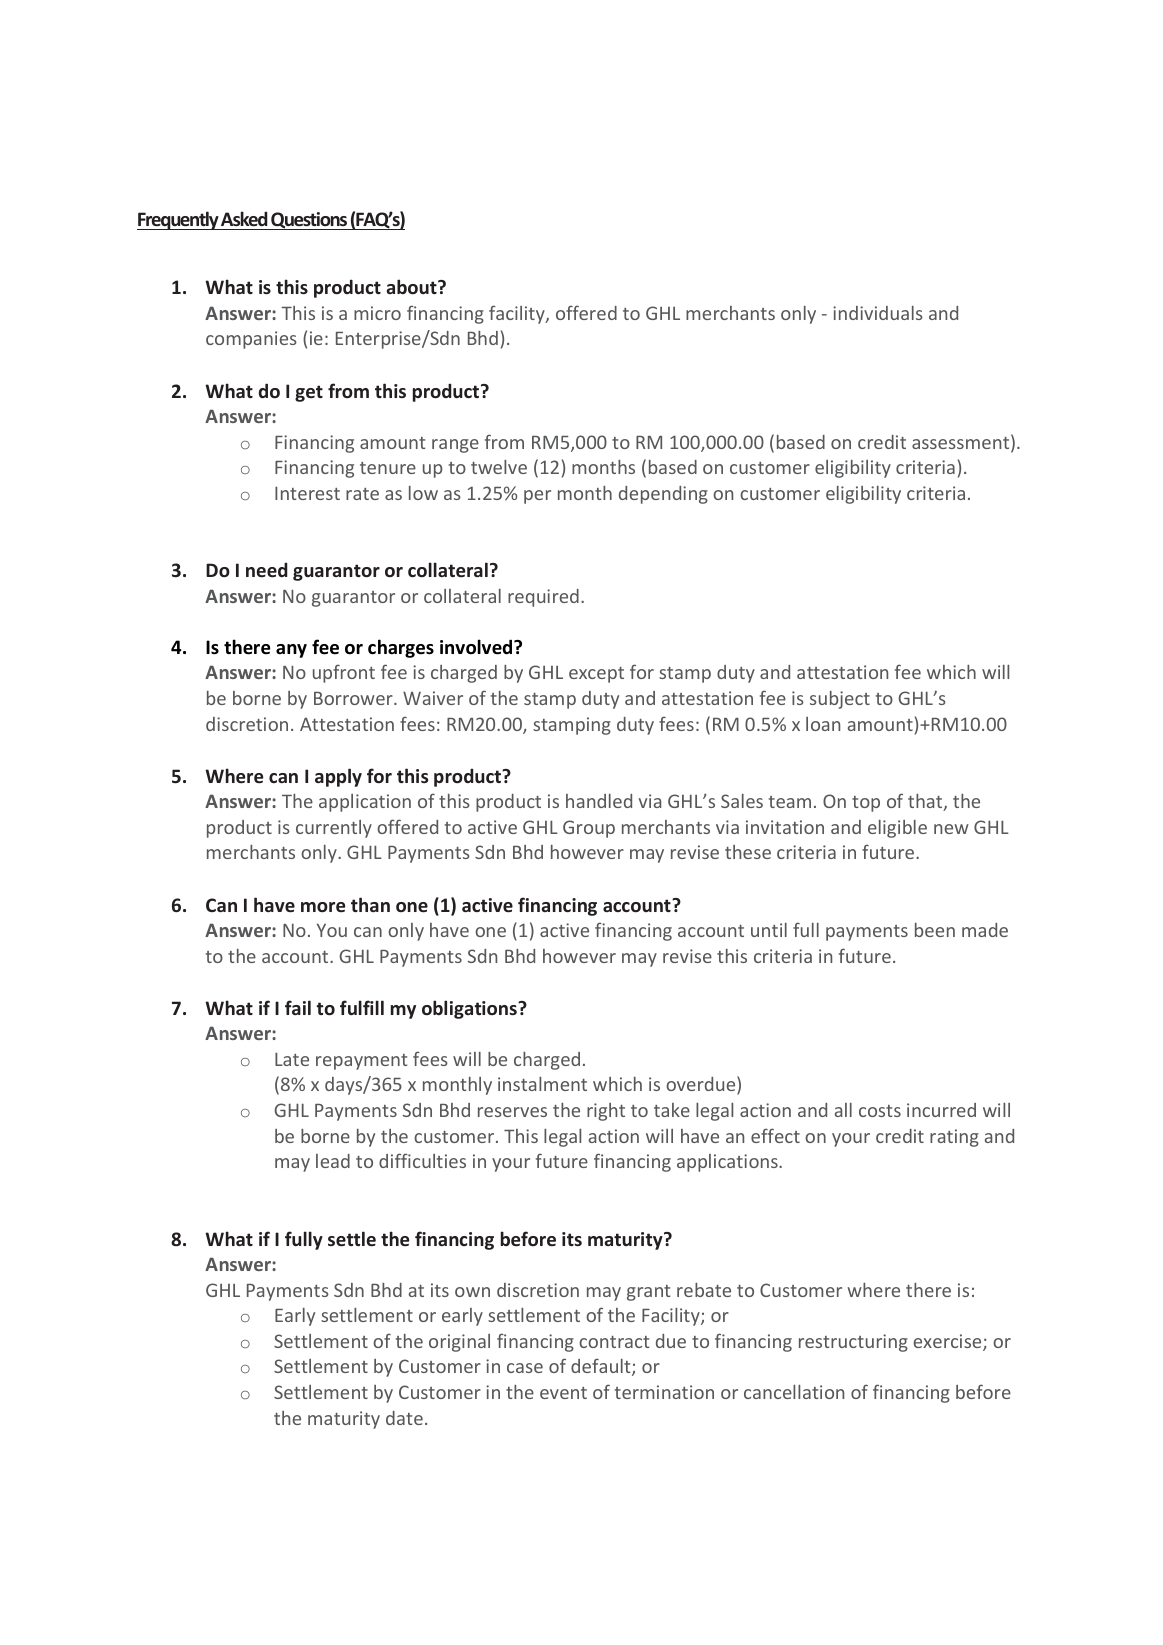  Describe the element at coordinates (897, 829) in the page. I see `eligible` at that location.
